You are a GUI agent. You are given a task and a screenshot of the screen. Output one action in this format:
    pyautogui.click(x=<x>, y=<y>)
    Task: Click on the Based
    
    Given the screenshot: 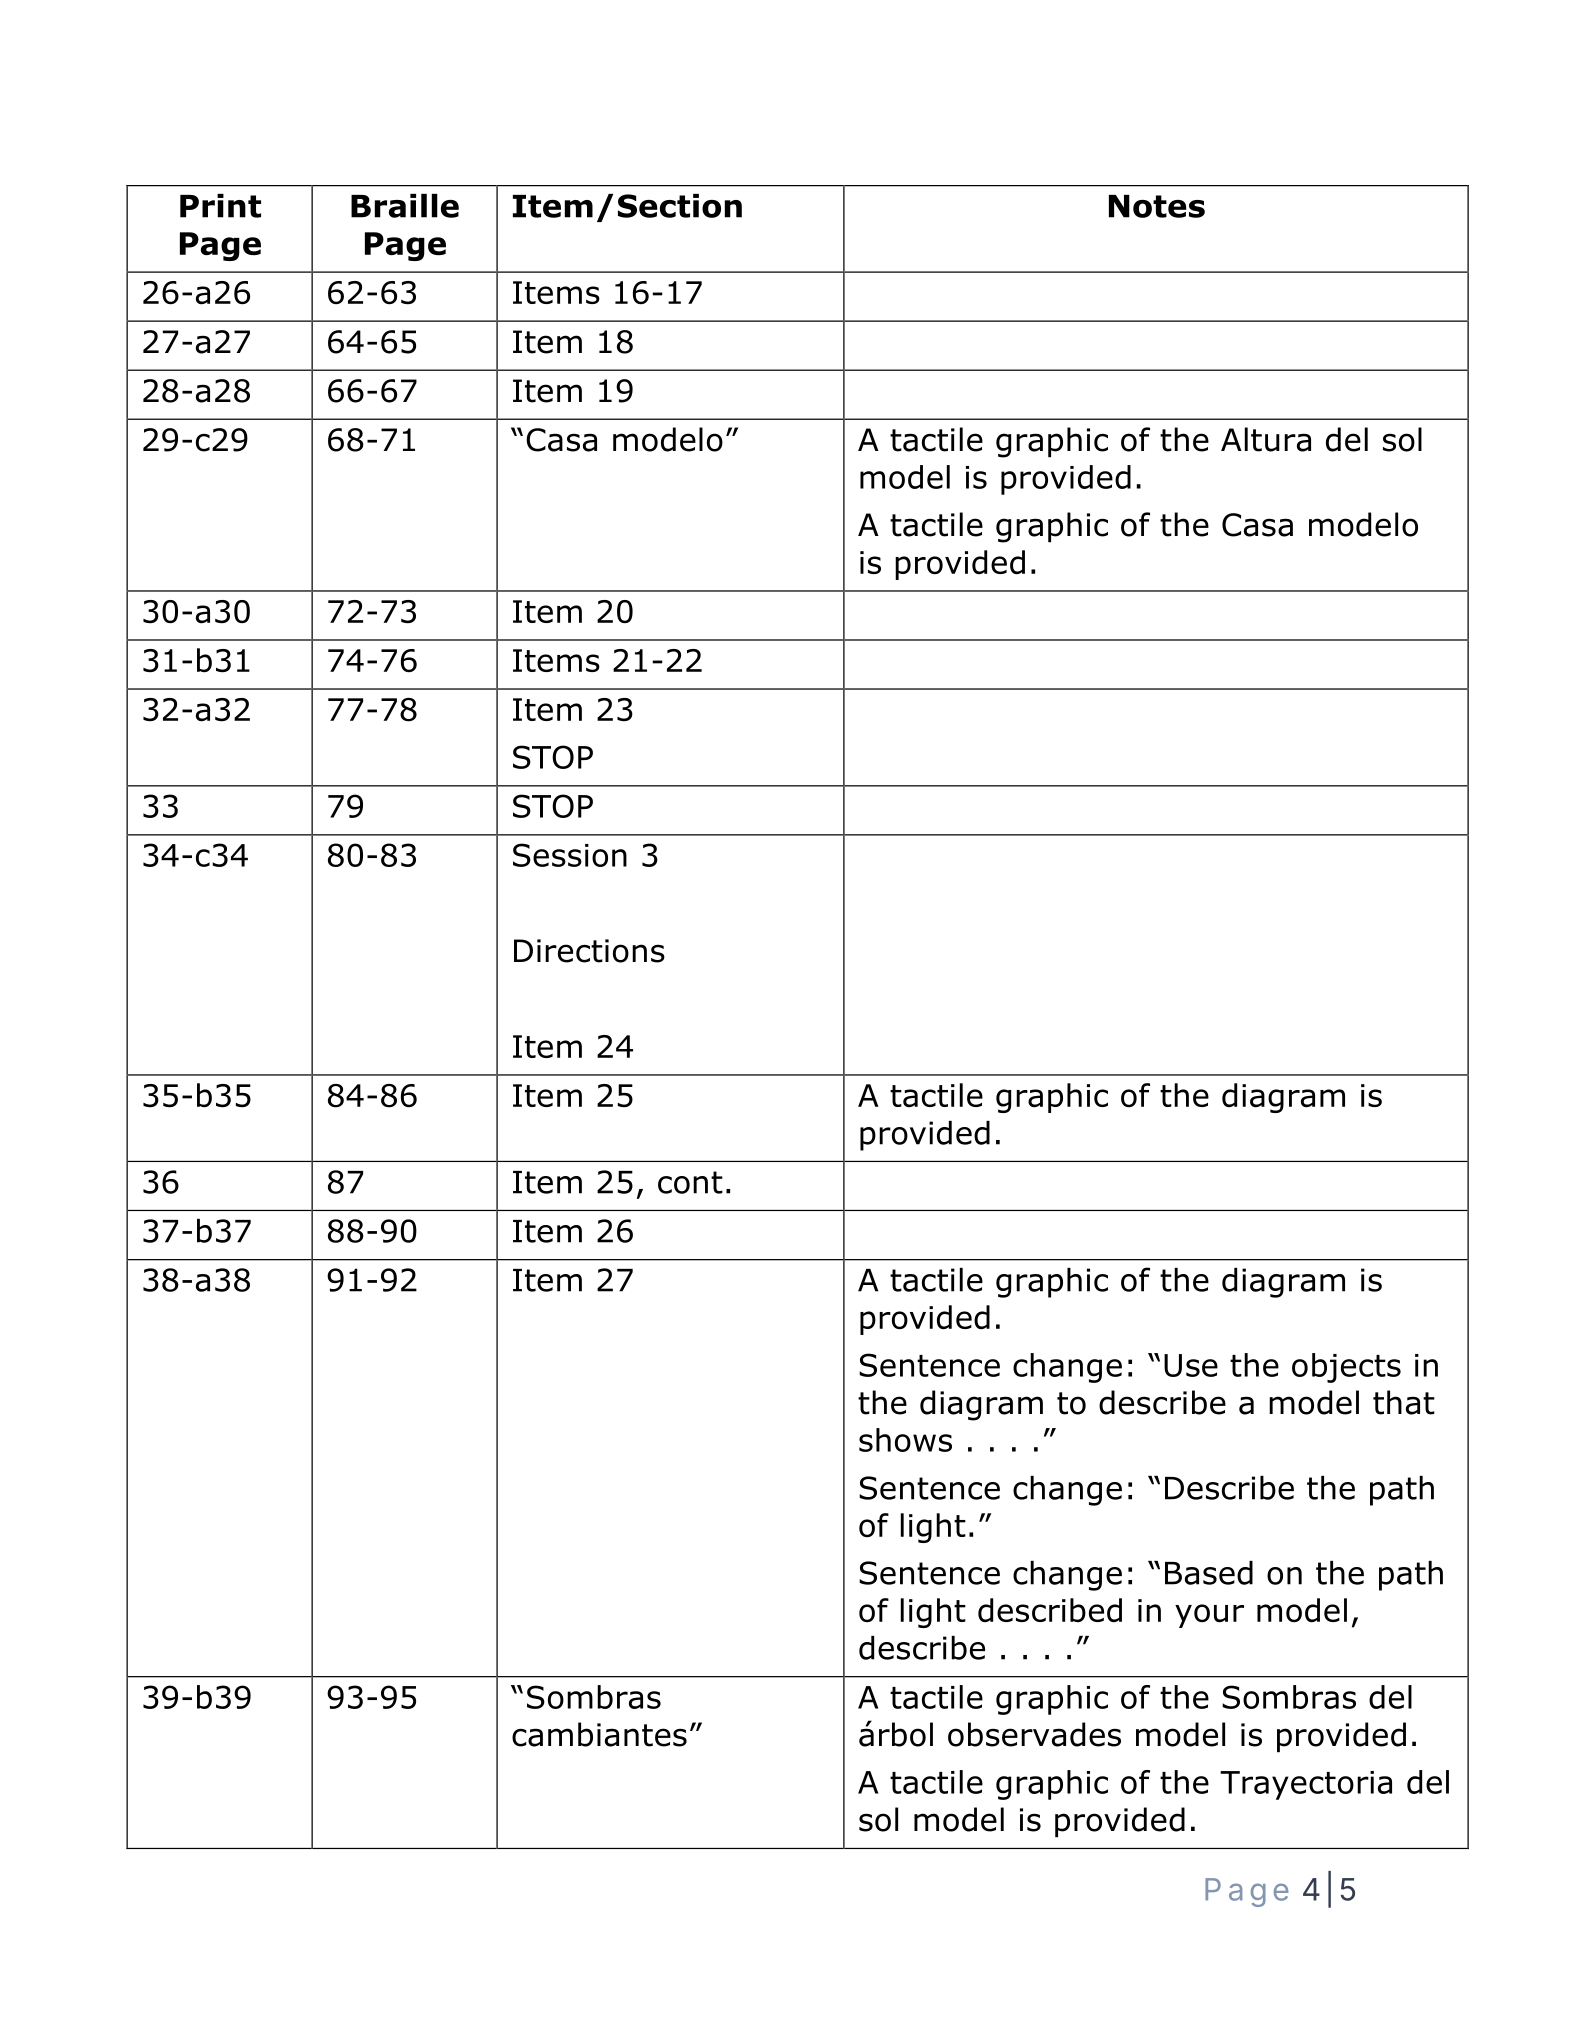 What is the action you would take?
    pyautogui.click(x=1209, y=1573)
